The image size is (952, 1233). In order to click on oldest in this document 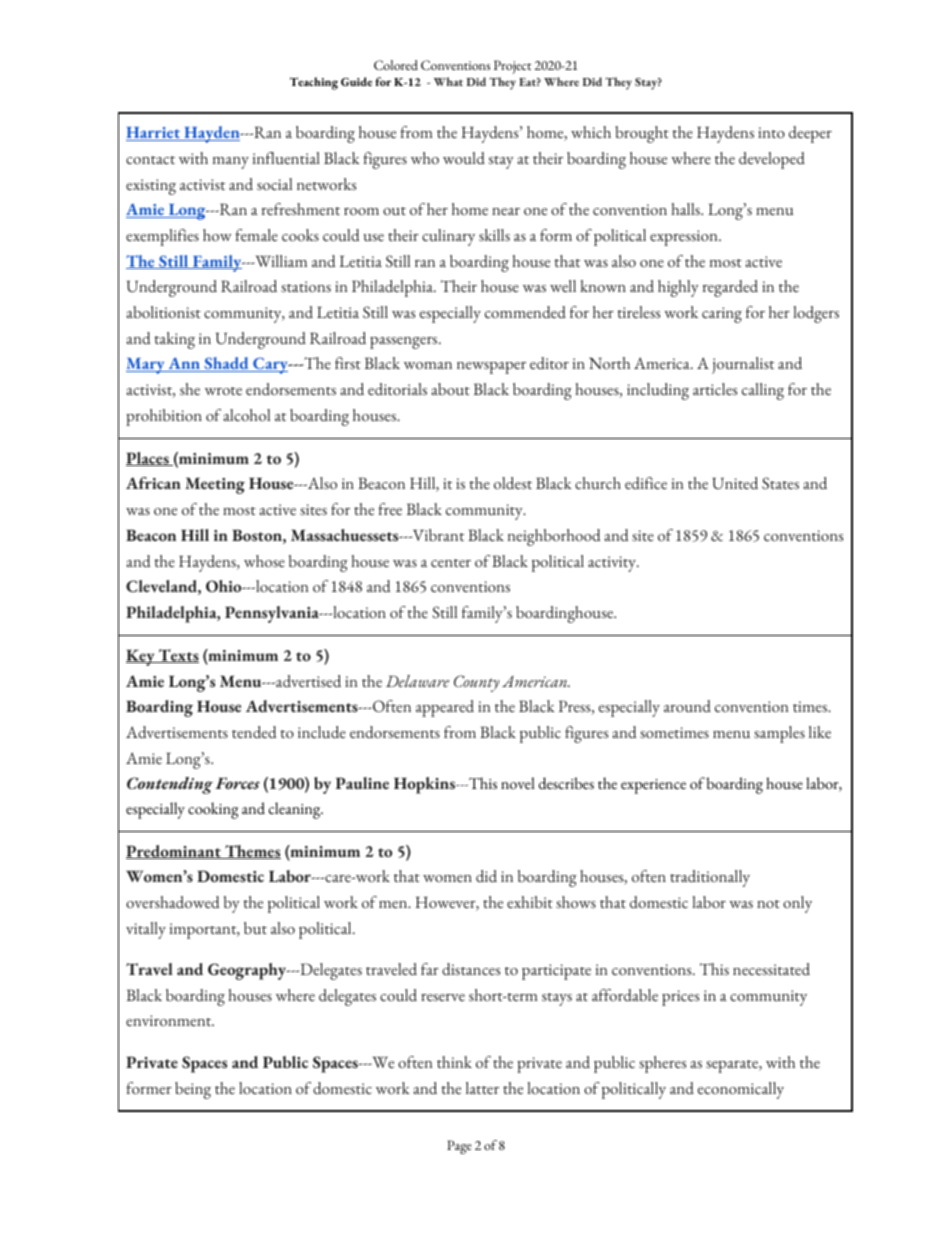, I will do `click(513, 483)`.
